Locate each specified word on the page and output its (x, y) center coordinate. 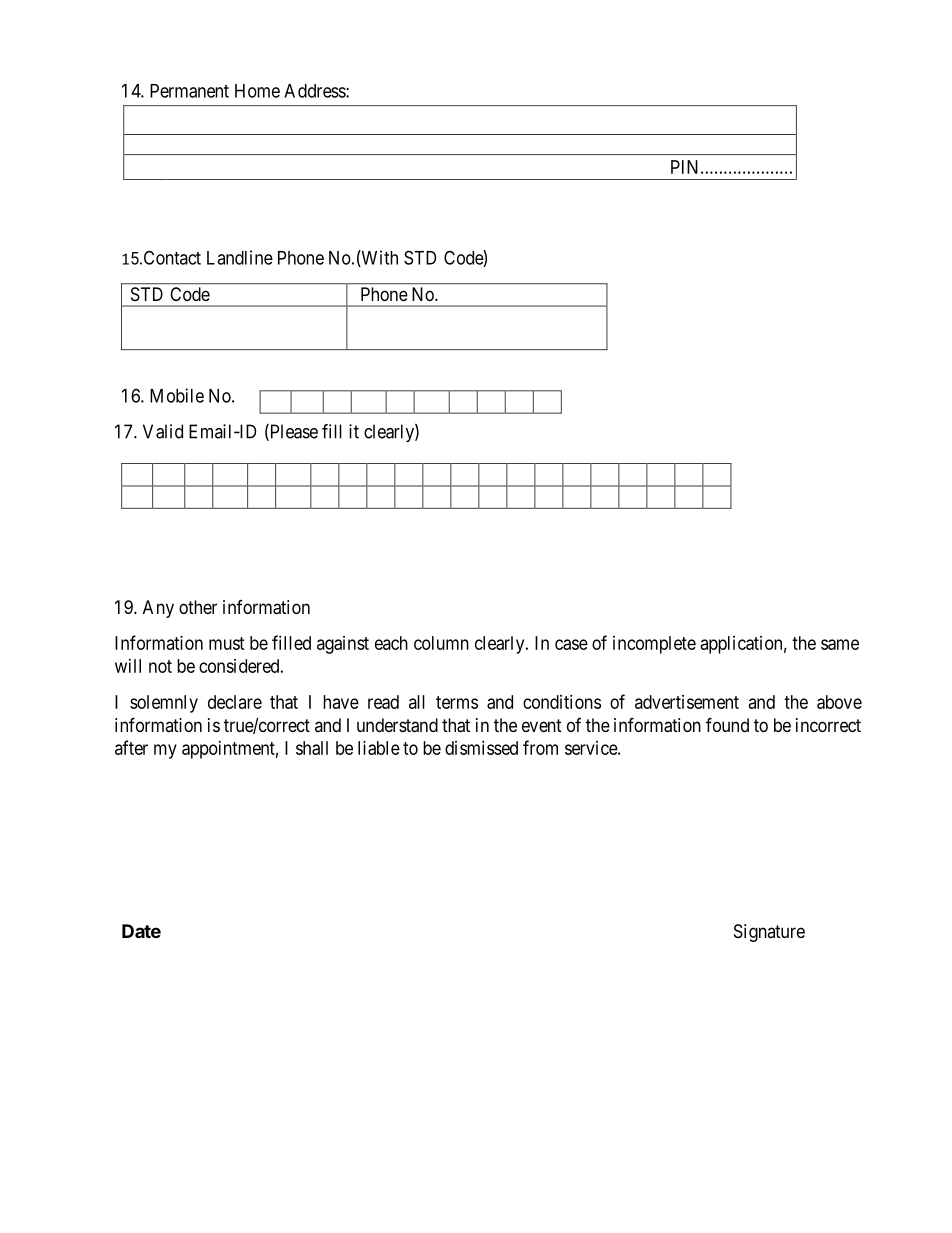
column (441, 643)
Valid (163, 431)
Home (257, 91)
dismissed (481, 748)
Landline (240, 257)
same (840, 644)
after (131, 747)
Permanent (189, 91)
